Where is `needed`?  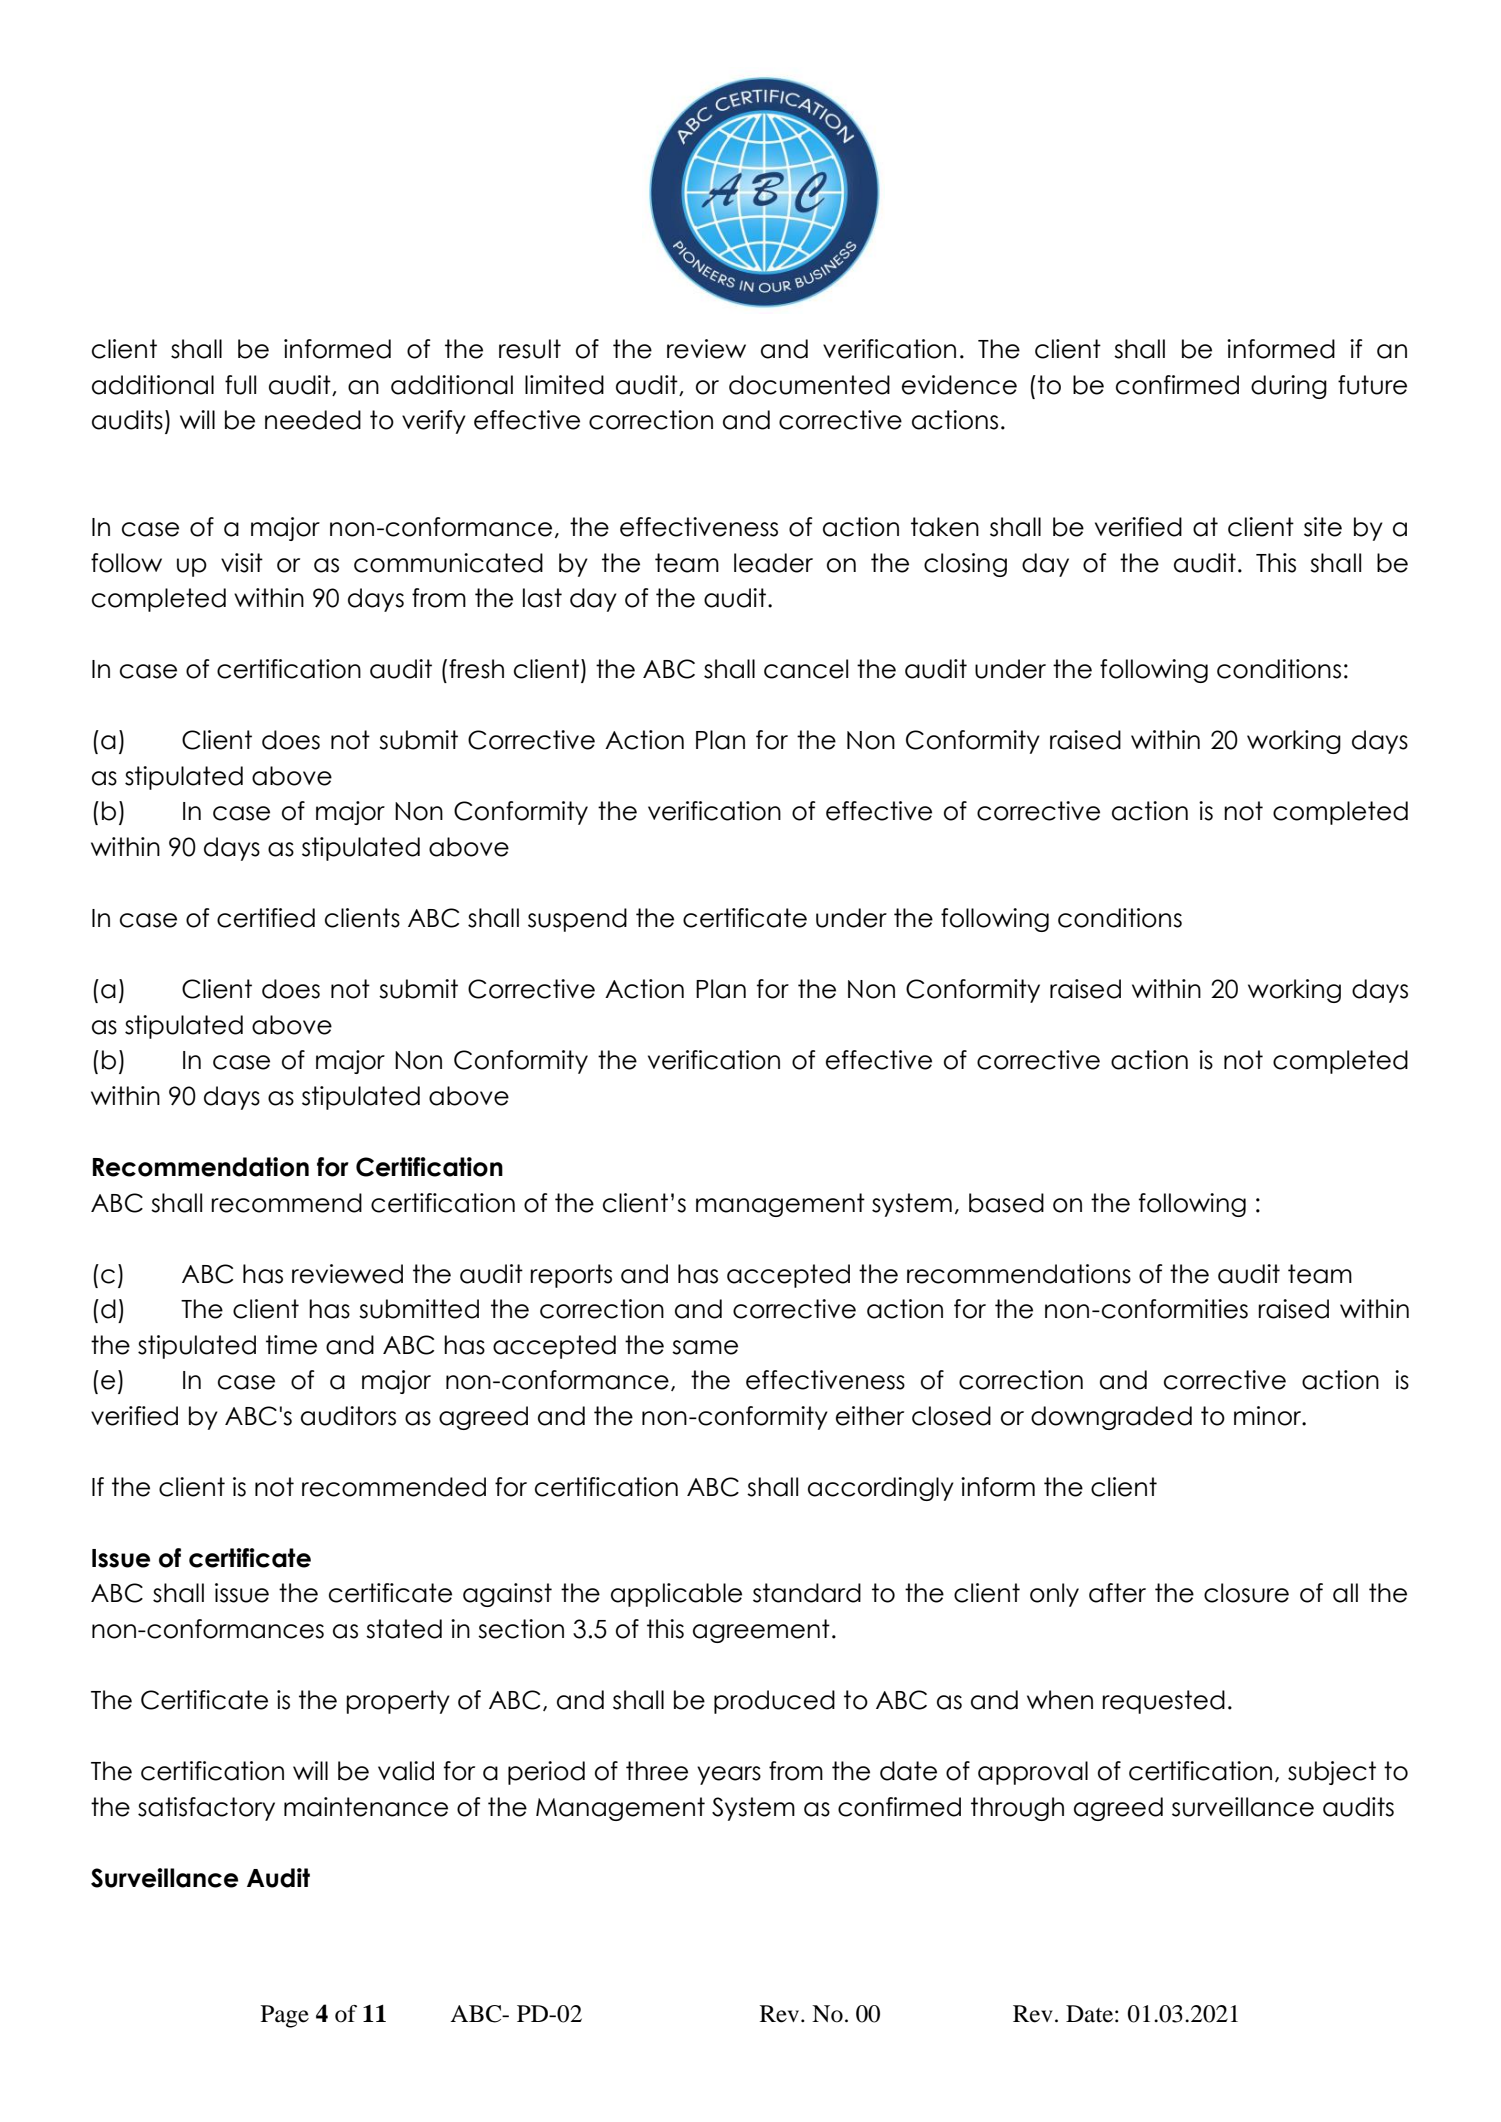 needed is located at coordinates (313, 420).
